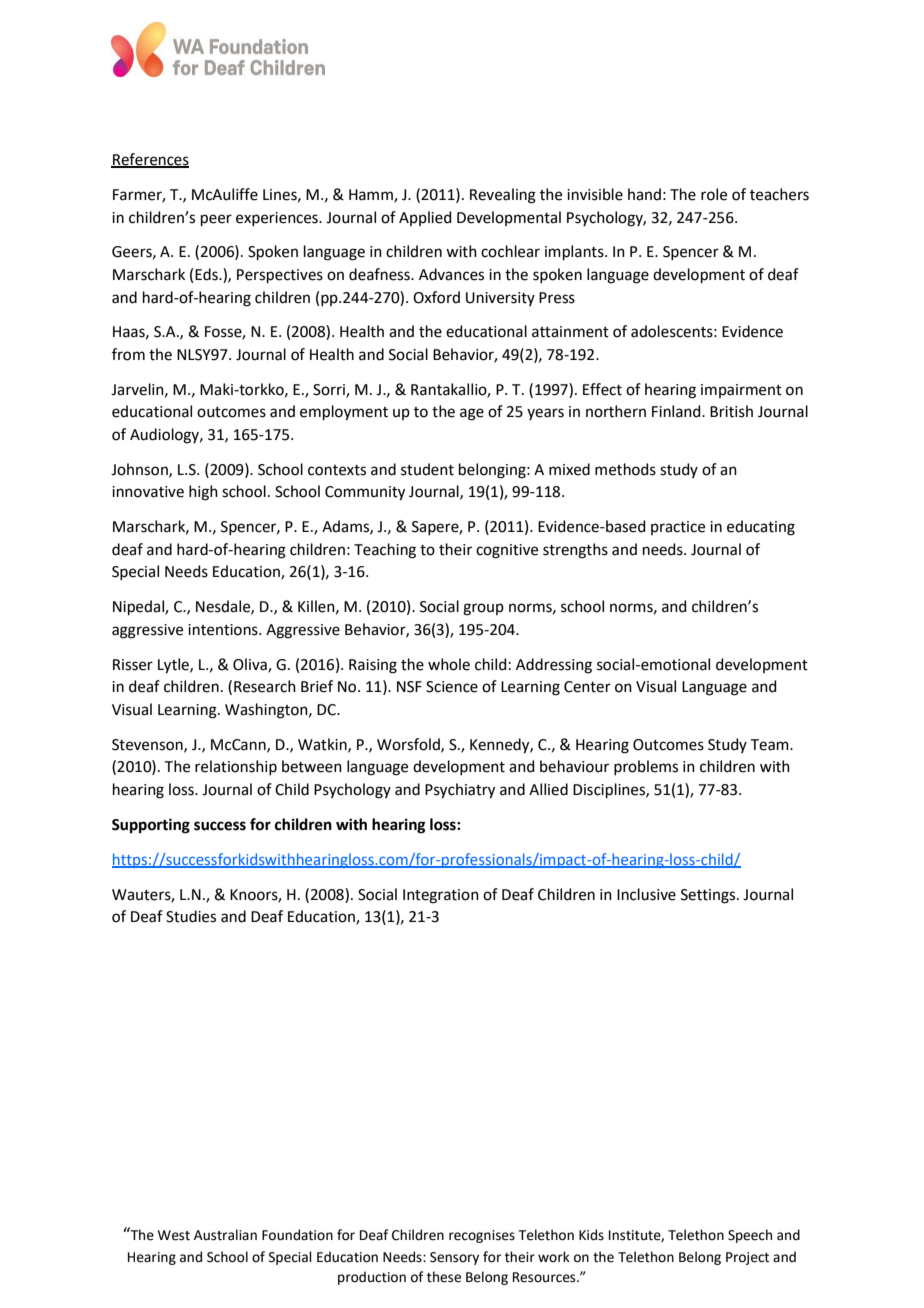  What do you see at coordinates (714, 194) in the page?
I see `role` at bounding box center [714, 194].
